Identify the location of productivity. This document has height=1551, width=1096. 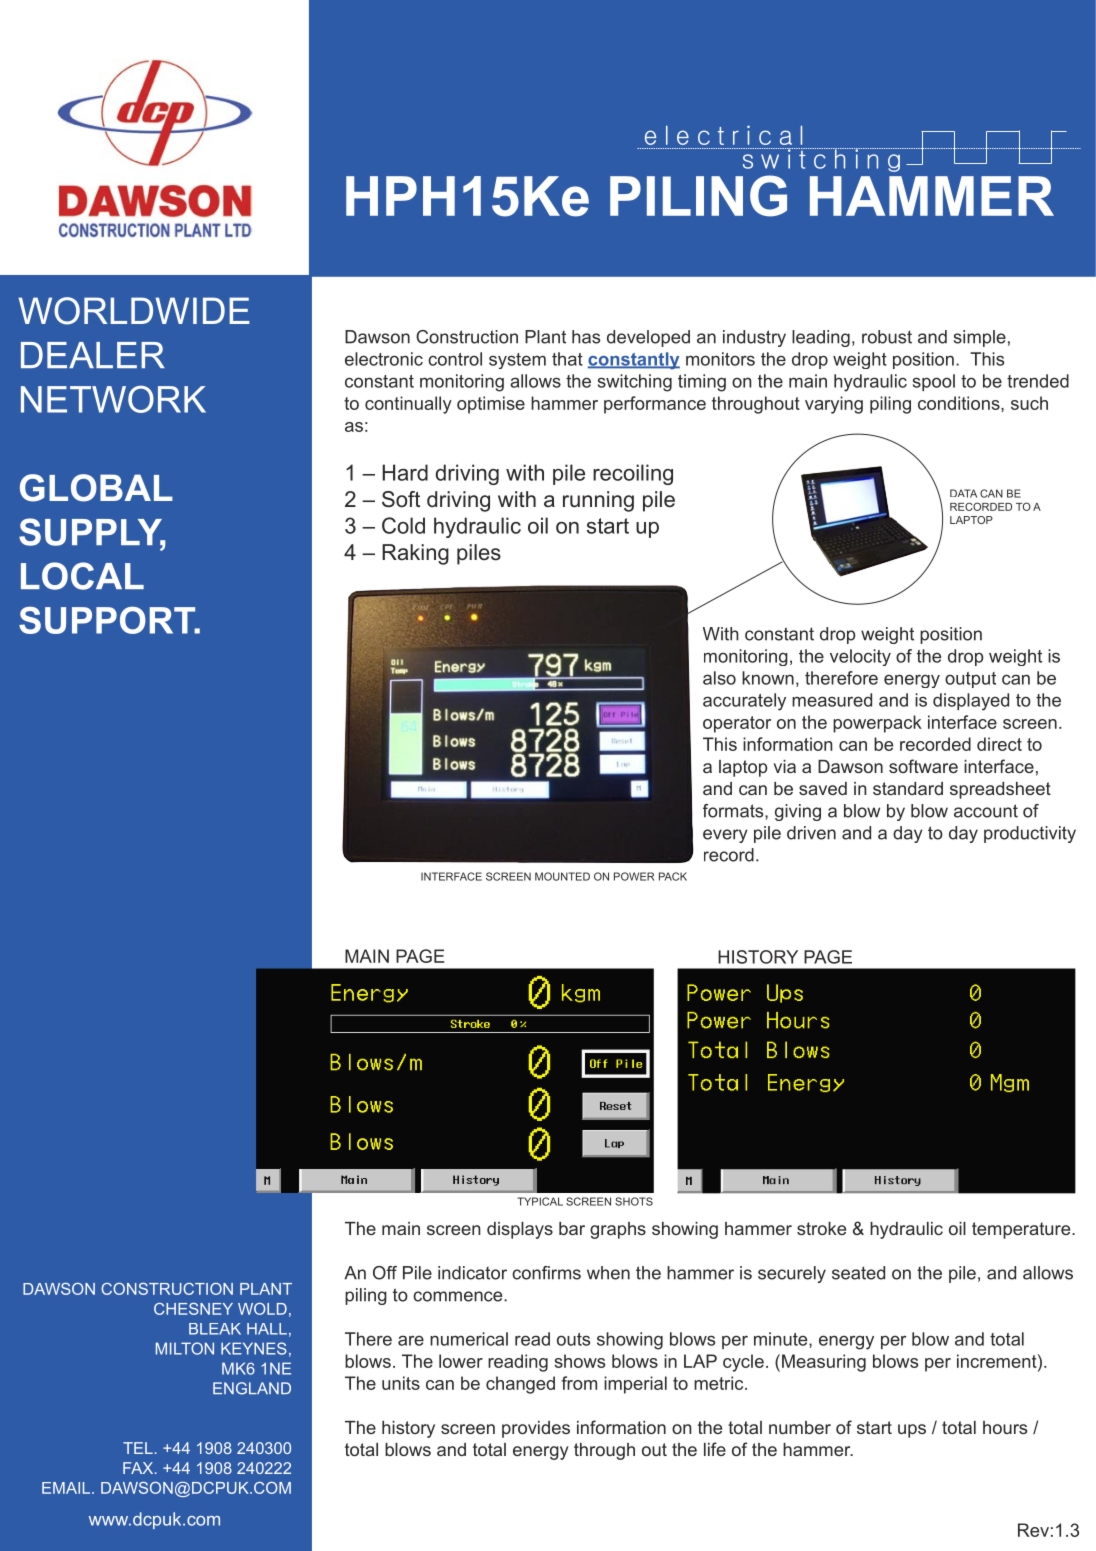
(1030, 834).
